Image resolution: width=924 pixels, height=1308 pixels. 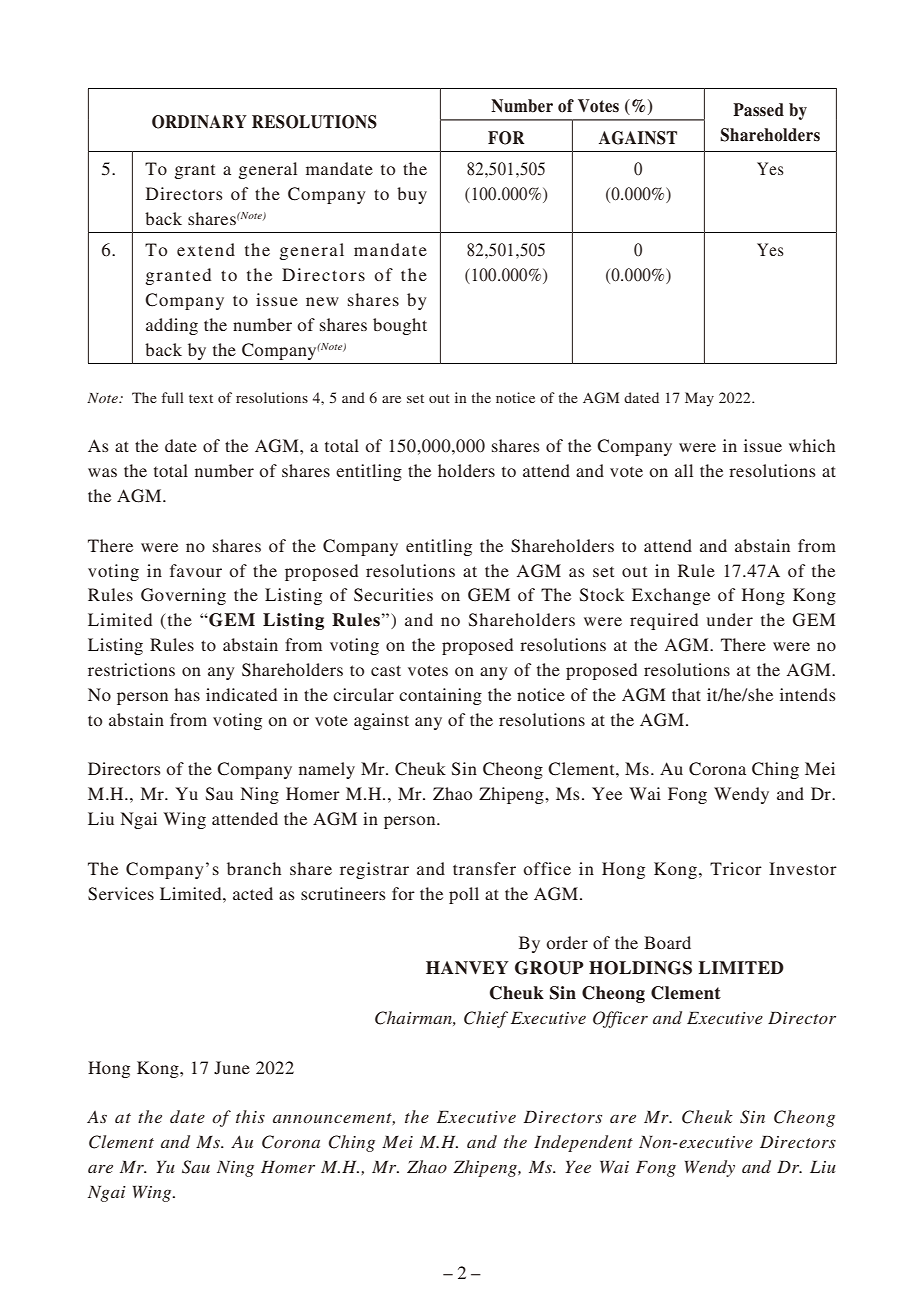 What do you see at coordinates (196, 570) in the page?
I see `favour` at bounding box center [196, 570].
